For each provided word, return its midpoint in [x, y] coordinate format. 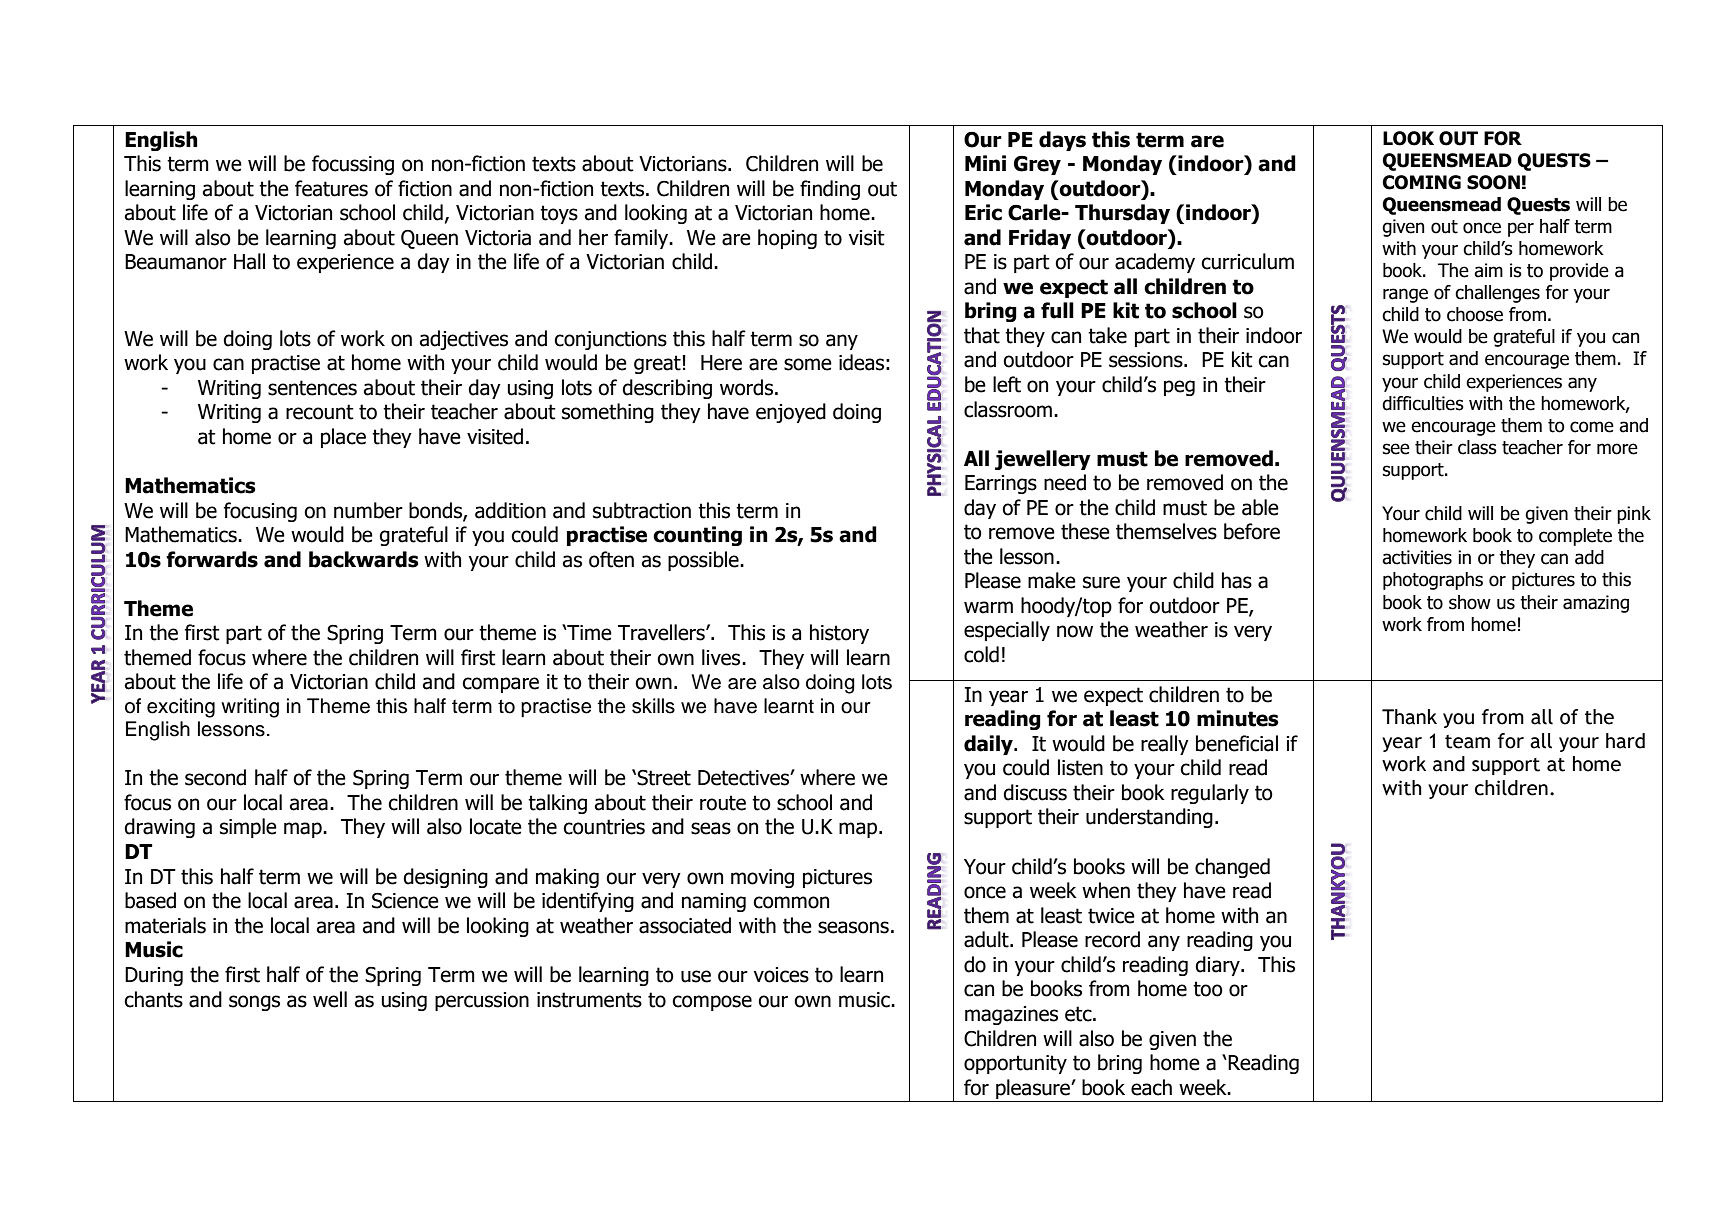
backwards [364, 559]
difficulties [1423, 403]
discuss [1035, 792]
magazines [1011, 1015]
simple [248, 828]
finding [830, 190]
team [1467, 742]
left [1007, 384]
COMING [1422, 182]
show [1470, 602]
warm [988, 607]
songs [254, 1003]
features [331, 188]
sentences [312, 388]
